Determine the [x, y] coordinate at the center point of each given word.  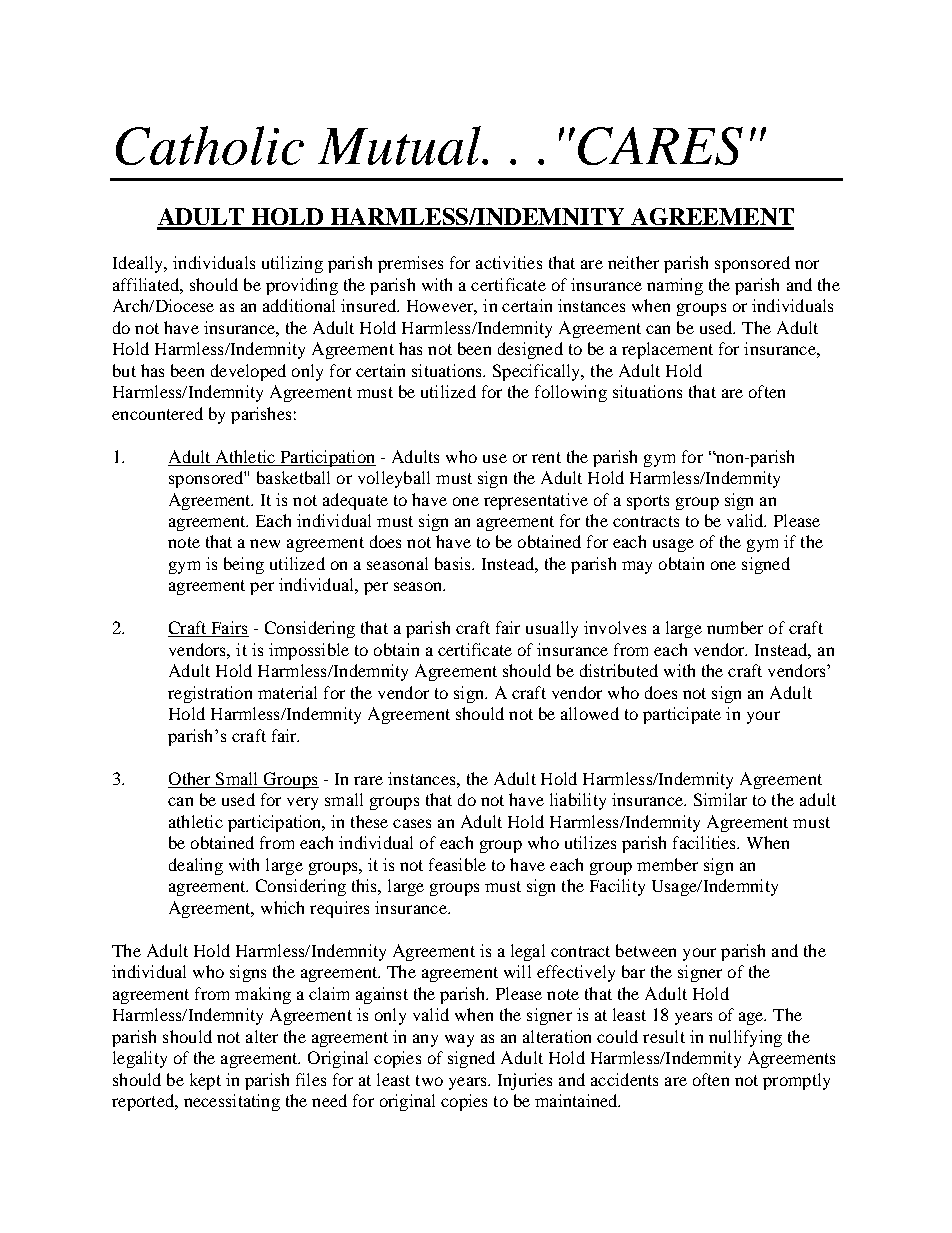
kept [205, 1081]
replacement [667, 350]
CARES [660, 146]
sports [648, 502]
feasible [457, 864]
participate [682, 715]
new [265, 543]
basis [454, 563]
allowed [590, 713]
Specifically [538, 372]
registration [210, 694]
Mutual [400, 145]
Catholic [210, 145]
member [667, 864]
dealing [196, 866]
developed [248, 372]
